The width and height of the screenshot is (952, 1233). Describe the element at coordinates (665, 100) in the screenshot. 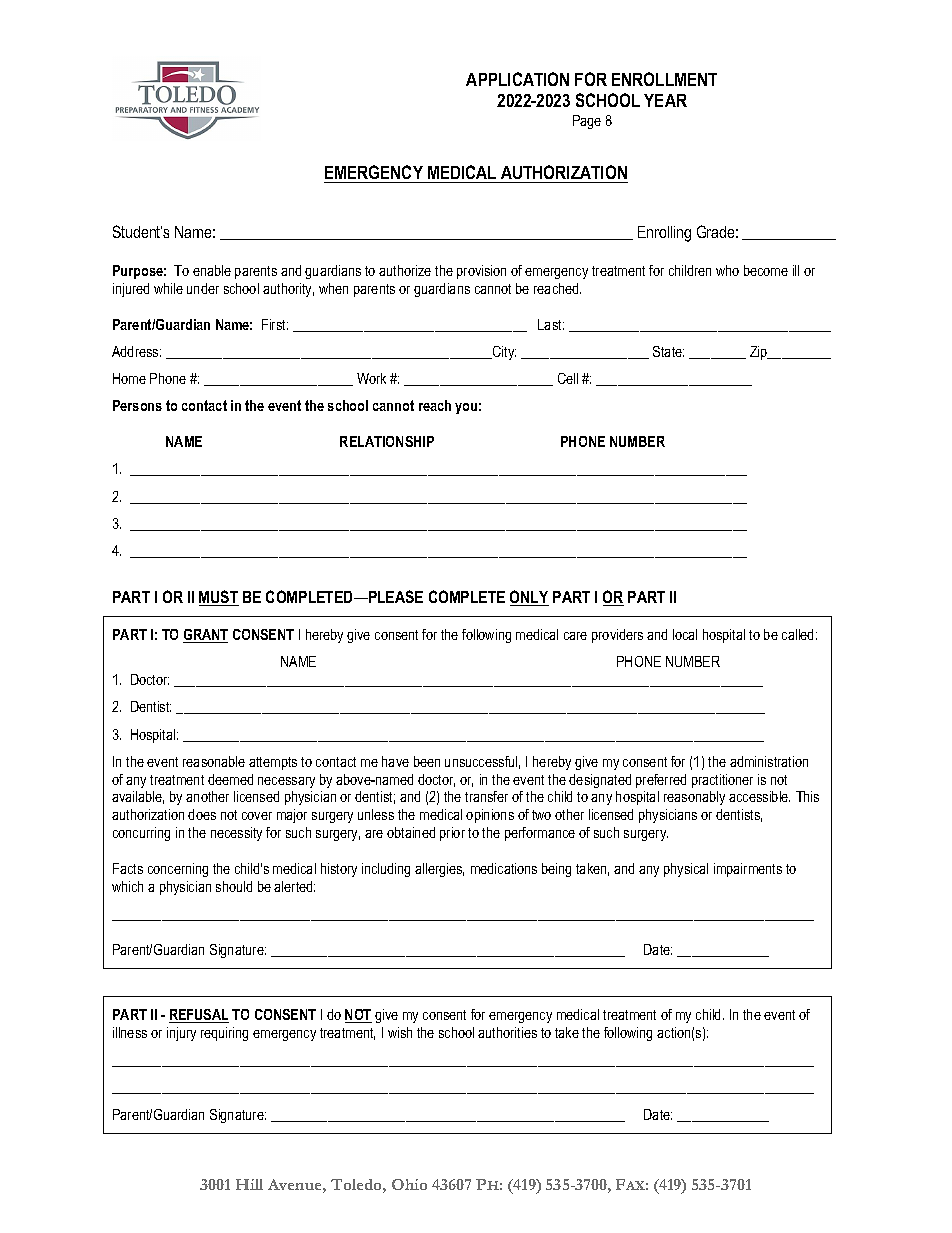

I see `YEAR` at that location.
